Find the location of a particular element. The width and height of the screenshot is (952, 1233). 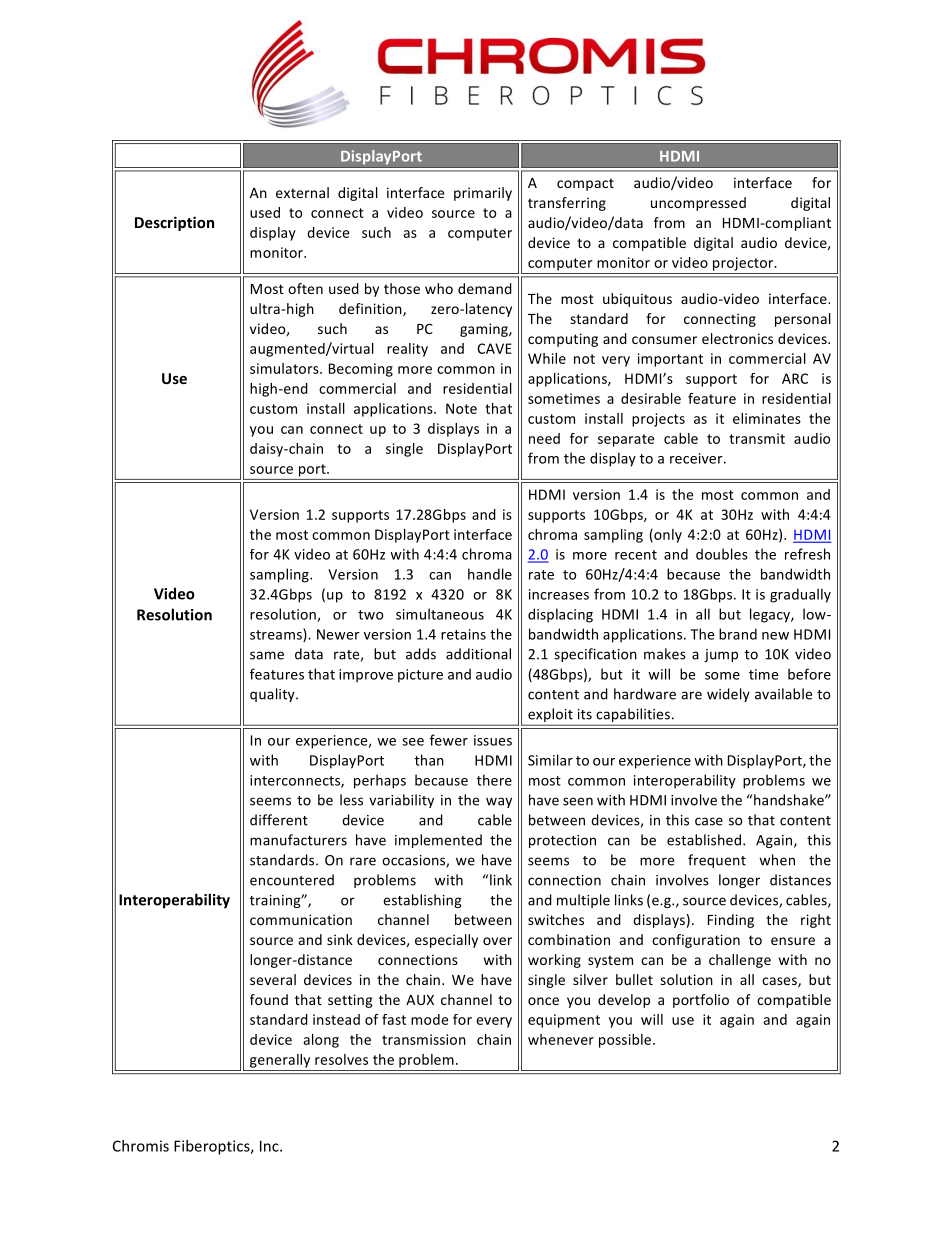

generally is located at coordinates (280, 1061).
